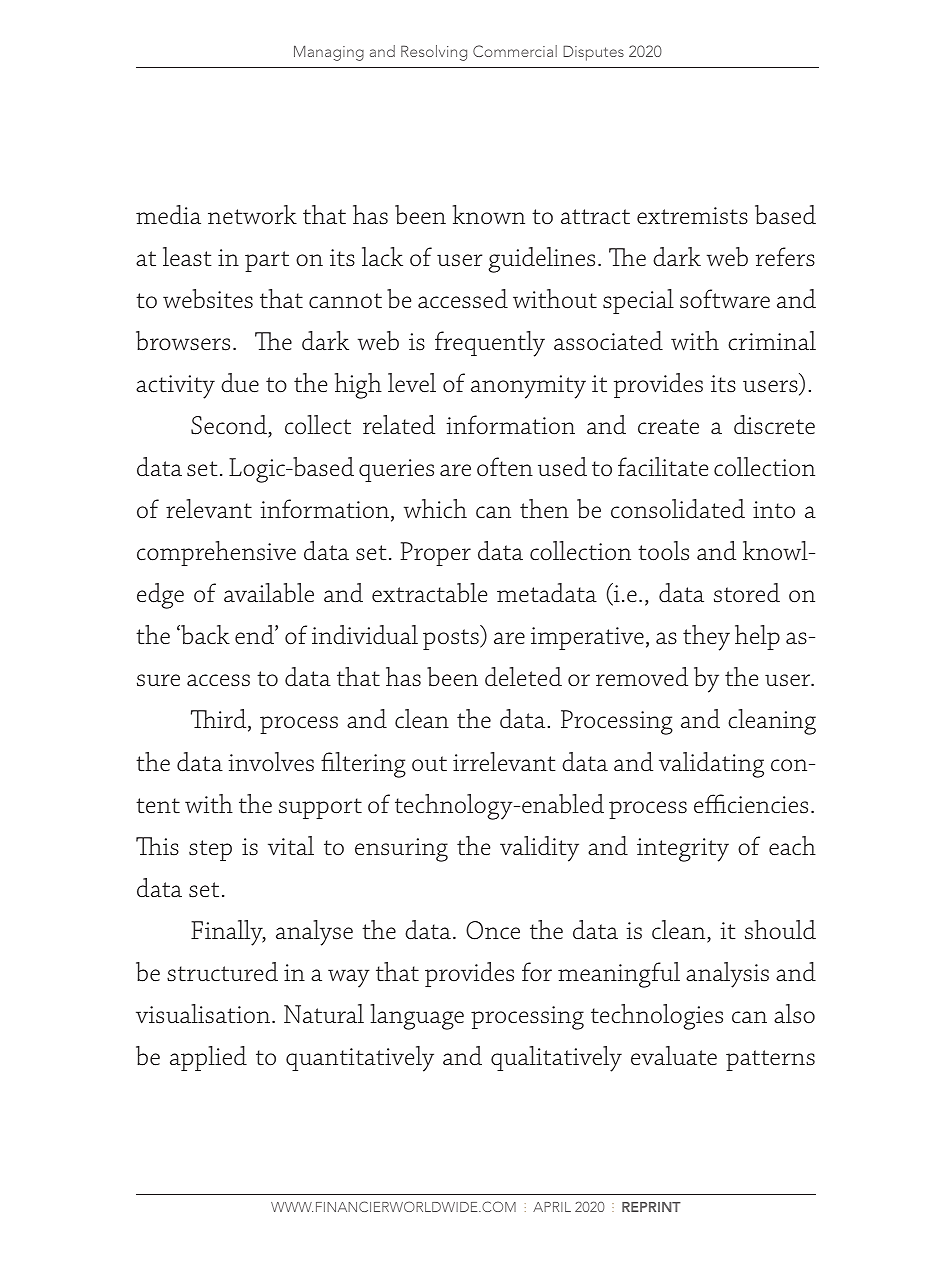 The height and width of the page is (1265, 952). I want to click on applied, so click(208, 1058).
